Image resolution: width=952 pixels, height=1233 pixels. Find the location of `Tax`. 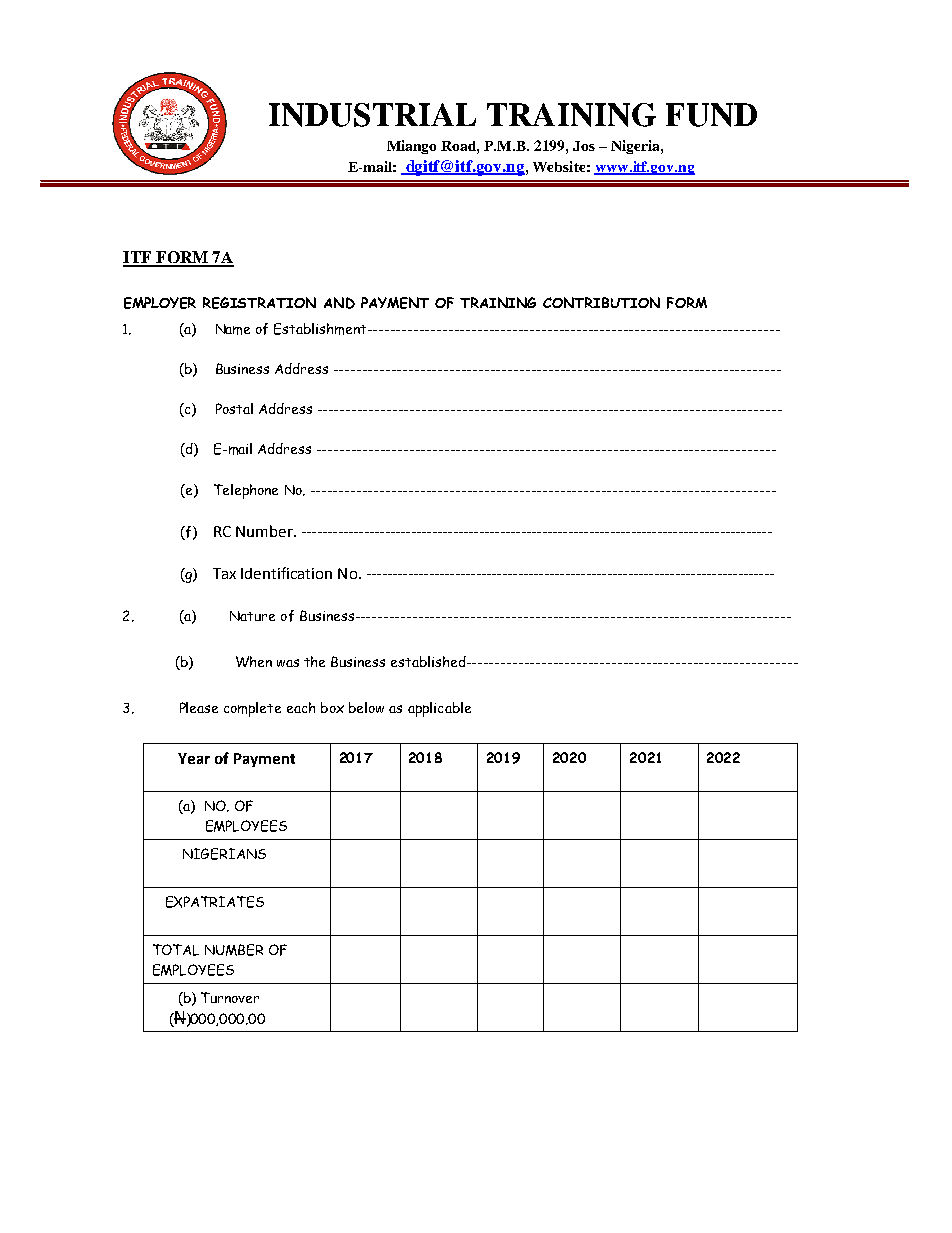

Tax is located at coordinates (224, 573).
